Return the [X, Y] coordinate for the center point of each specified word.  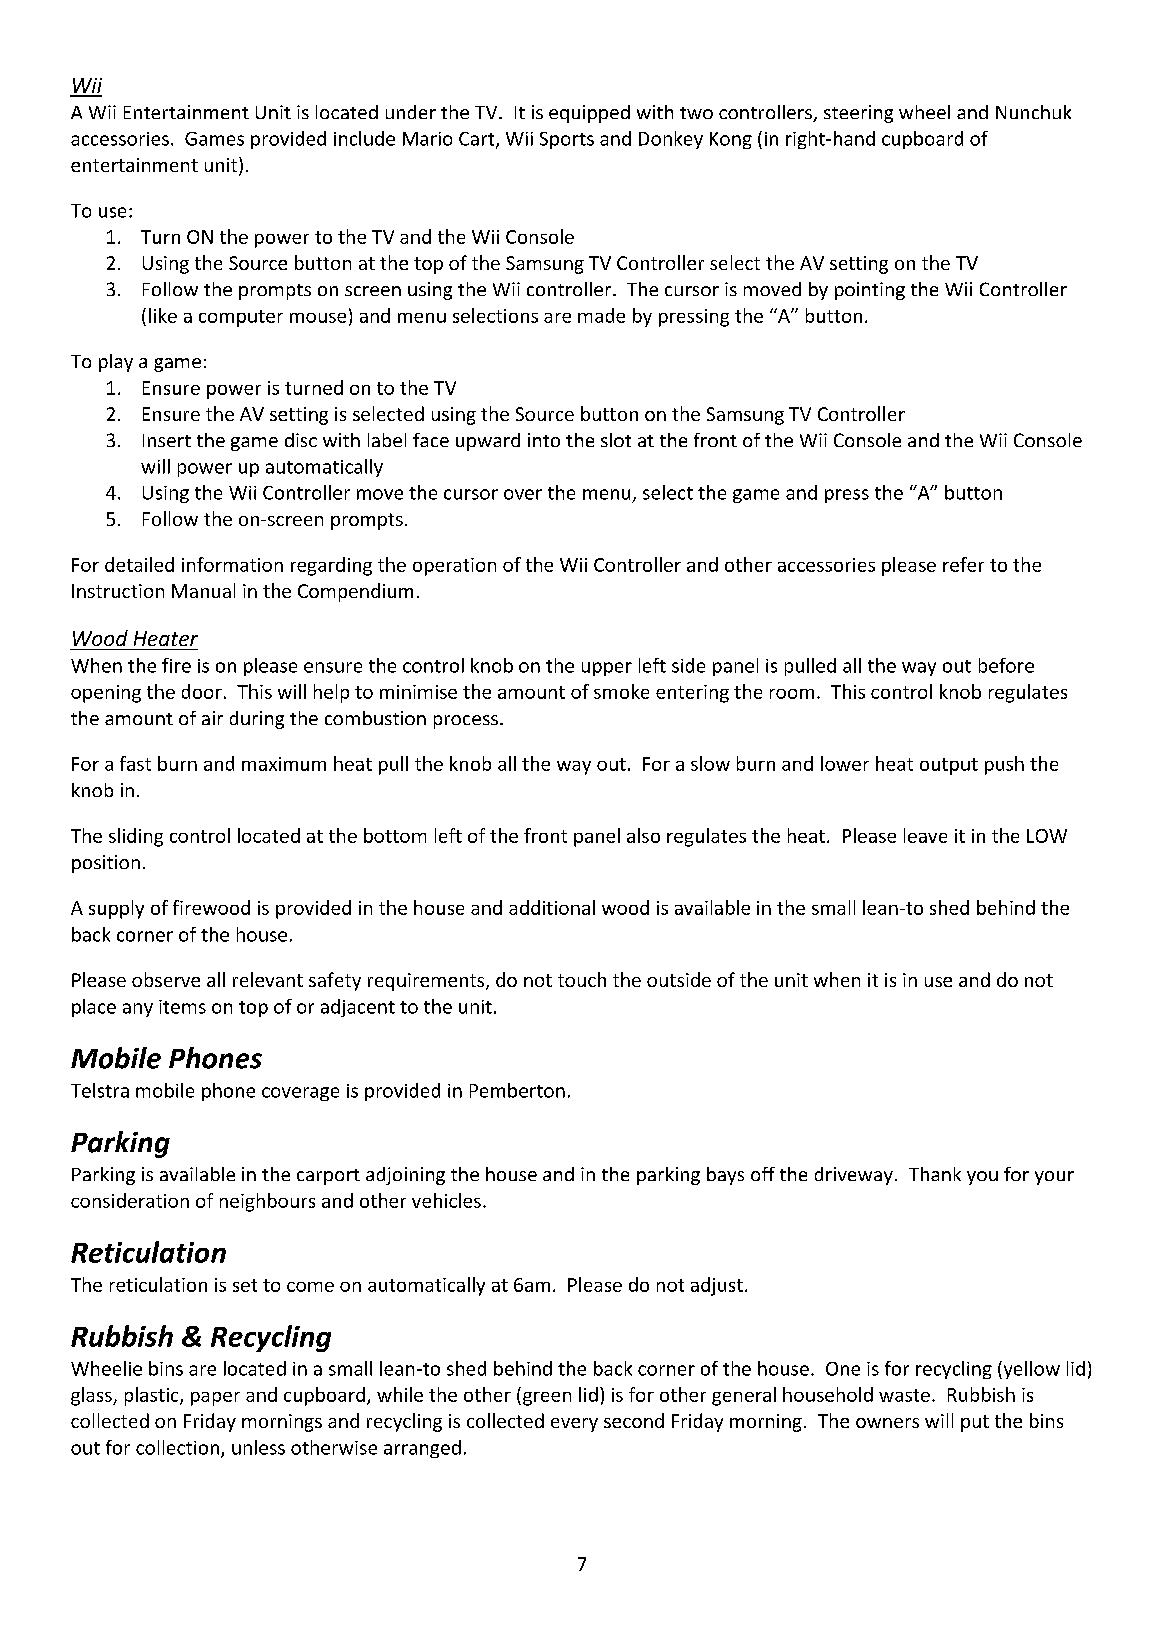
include [364, 138]
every [574, 1425]
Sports [567, 140]
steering [858, 114]
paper [215, 1399]
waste [904, 1395]
